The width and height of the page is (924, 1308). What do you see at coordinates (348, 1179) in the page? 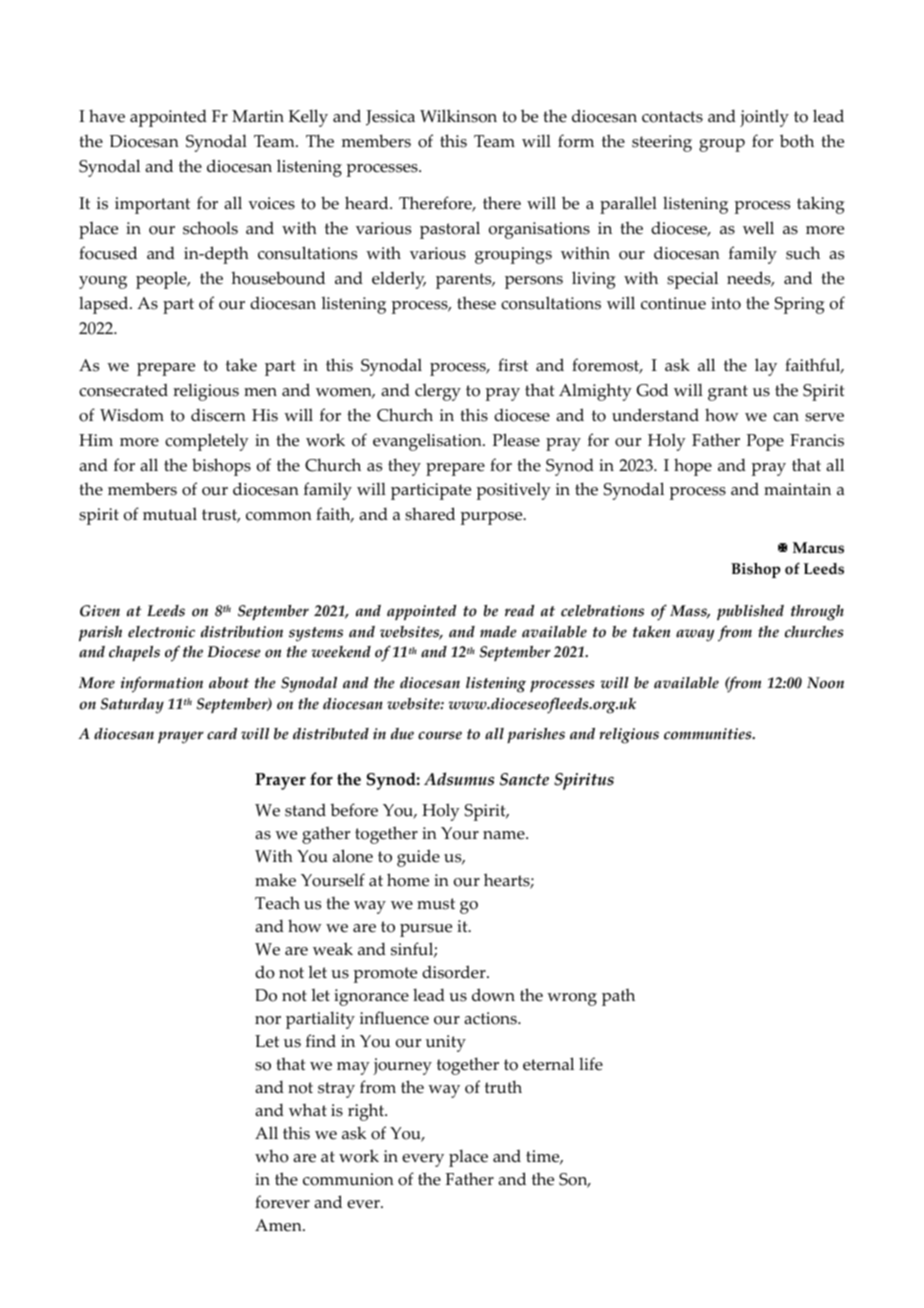
I see `communion` at bounding box center [348, 1179].
